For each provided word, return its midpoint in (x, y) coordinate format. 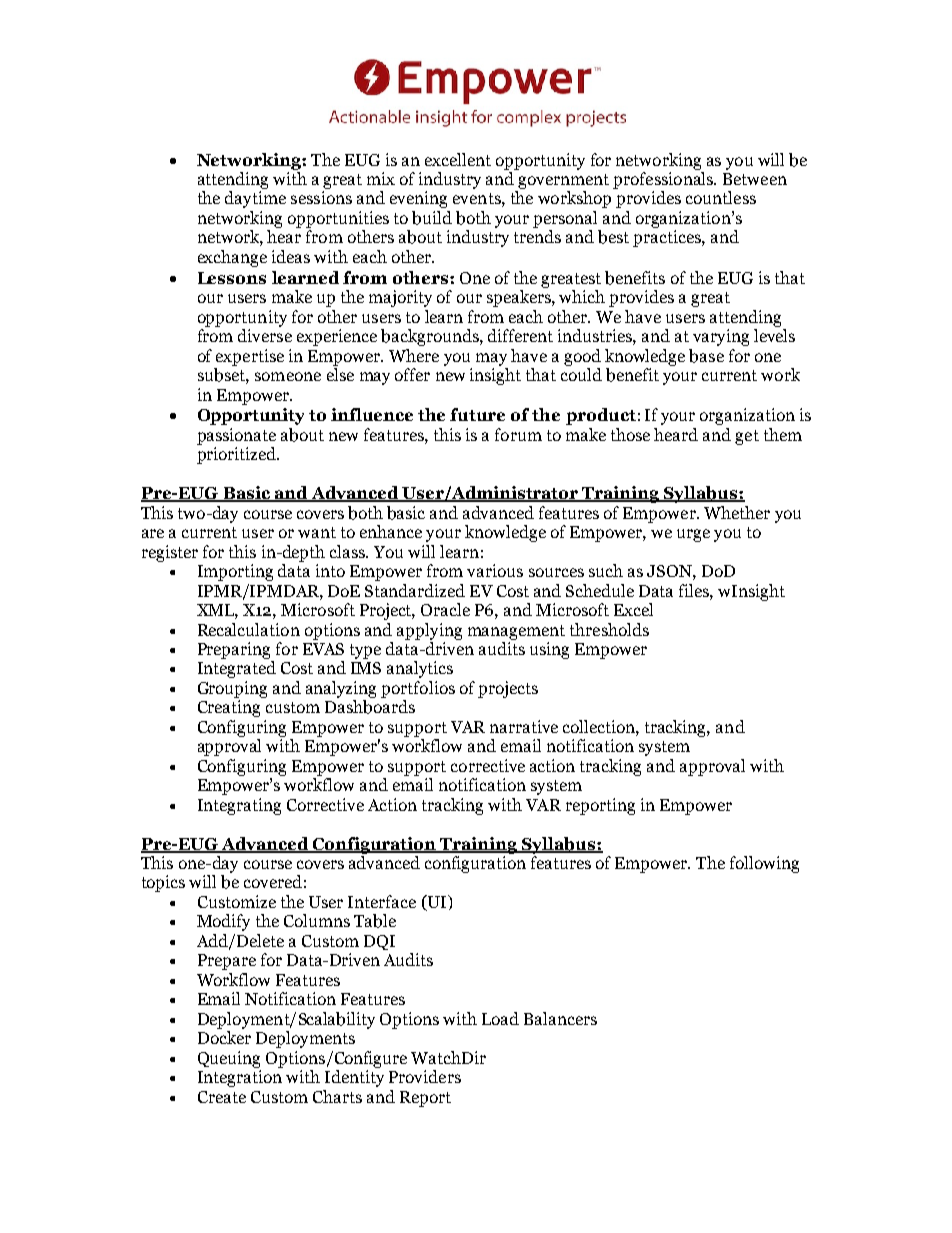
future (477, 414)
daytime (255, 199)
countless (721, 197)
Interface (382, 901)
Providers (425, 1076)
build (432, 218)
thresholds (609, 629)
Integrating (239, 806)
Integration (240, 1078)
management (516, 632)
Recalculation (249, 629)
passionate (236, 436)
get (747, 437)
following (764, 864)
